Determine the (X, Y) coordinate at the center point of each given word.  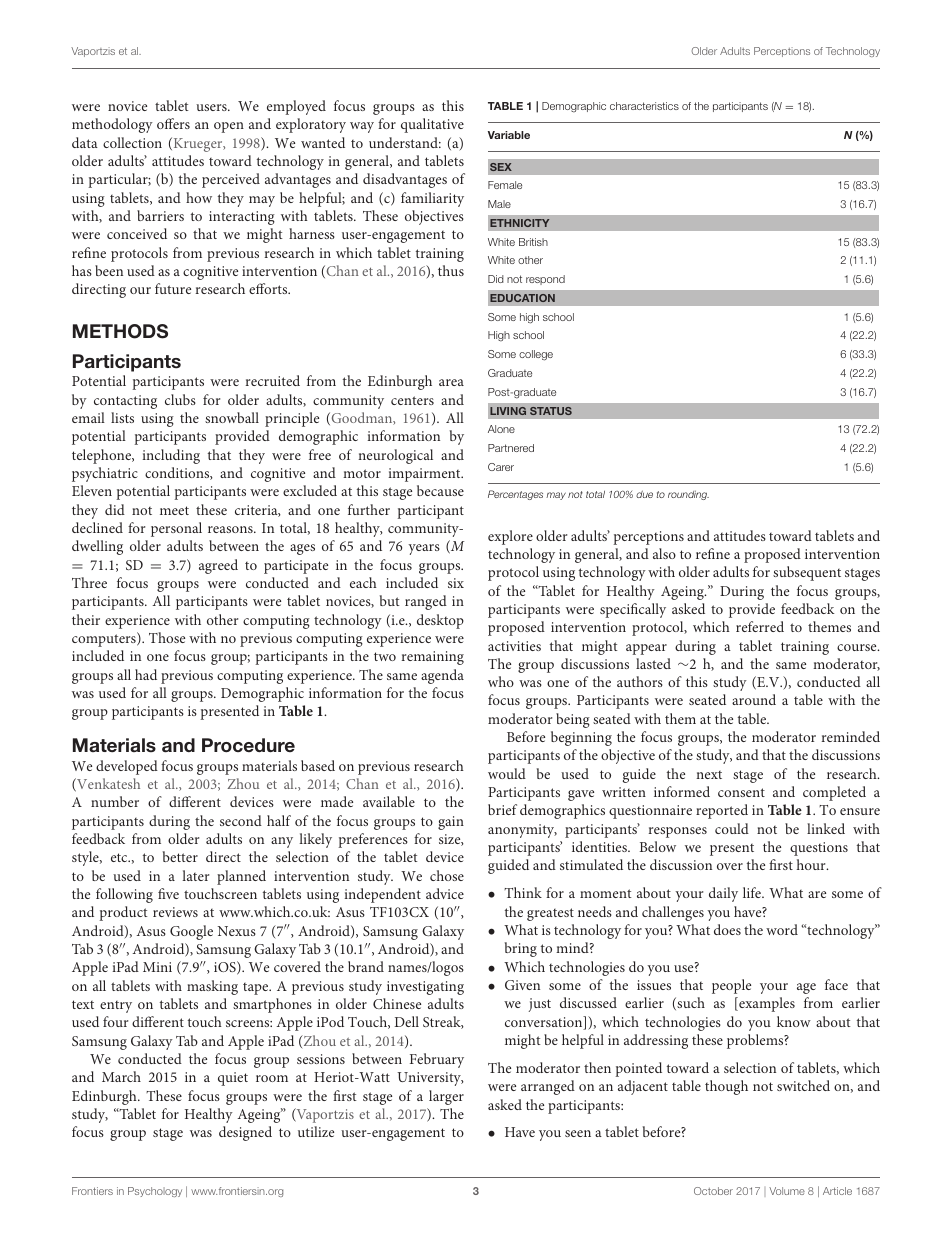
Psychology (155, 1192)
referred (760, 626)
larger (446, 1097)
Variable (509, 135)
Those (167, 637)
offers (173, 123)
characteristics (644, 106)
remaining (433, 658)
